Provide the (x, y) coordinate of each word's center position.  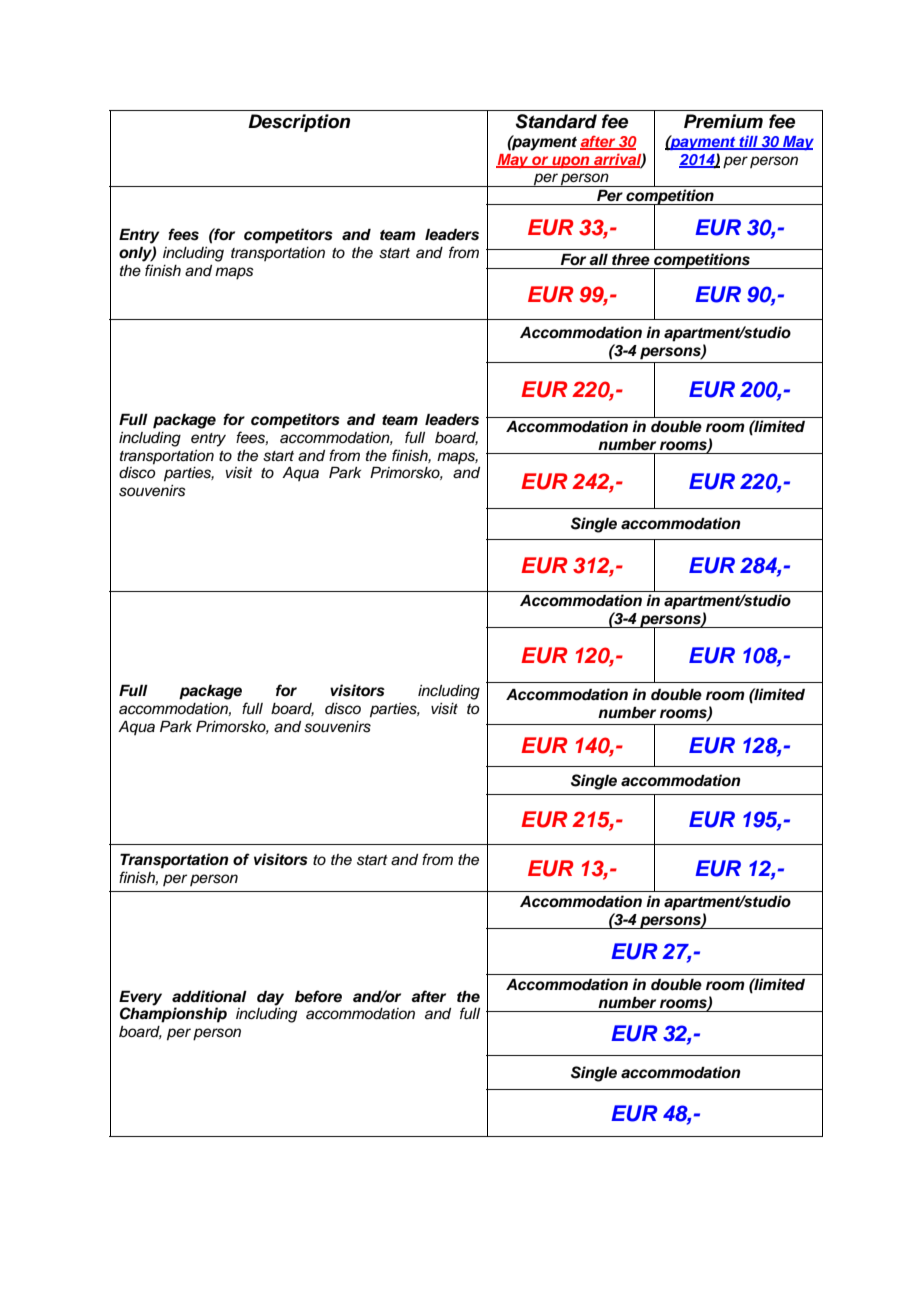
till (748, 142)
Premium (723, 121)
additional (209, 996)
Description (299, 123)
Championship (173, 1014)
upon (571, 162)
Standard (556, 121)
